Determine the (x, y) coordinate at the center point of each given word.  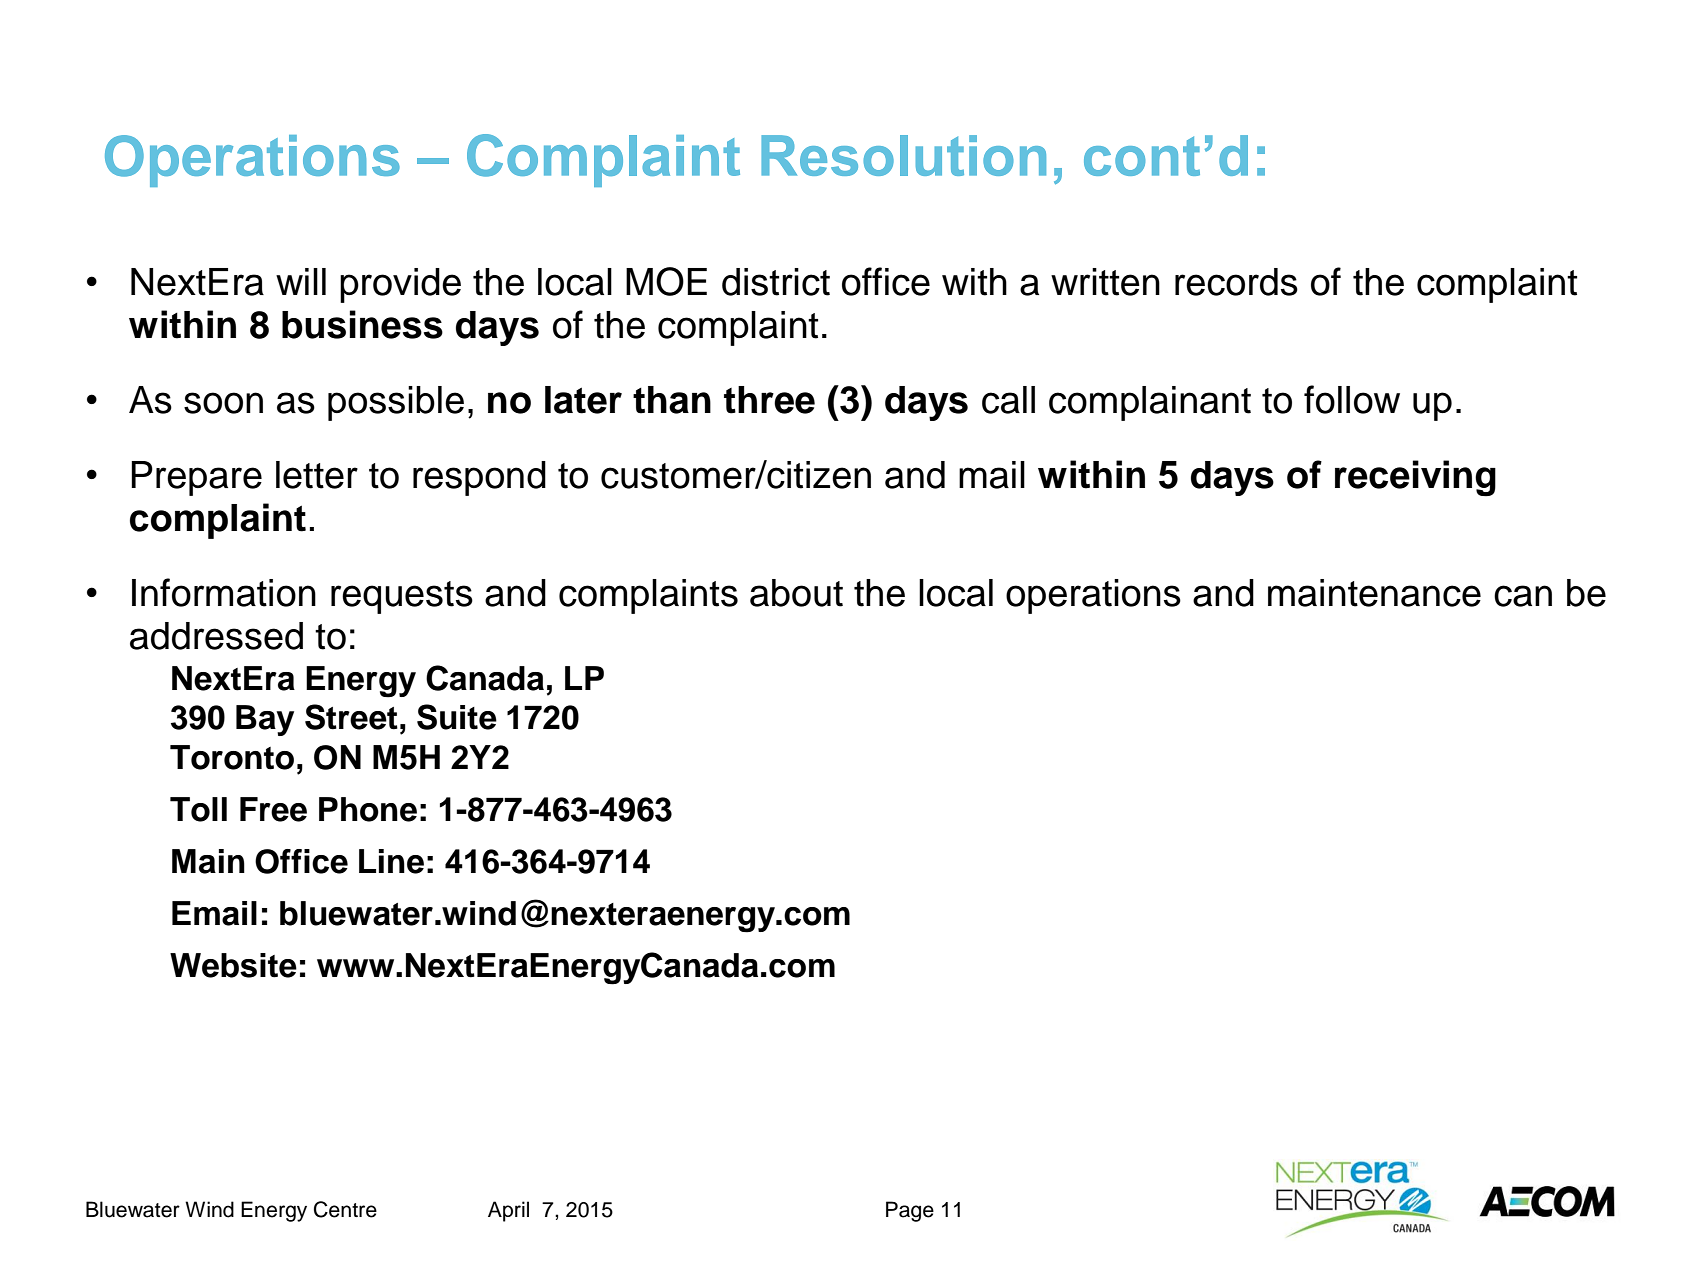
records (1236, 282)
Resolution (903, 155)
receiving (1415, 478)
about (796, 593)
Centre (345, 1209)
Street (351, 717)
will (301, 281)
